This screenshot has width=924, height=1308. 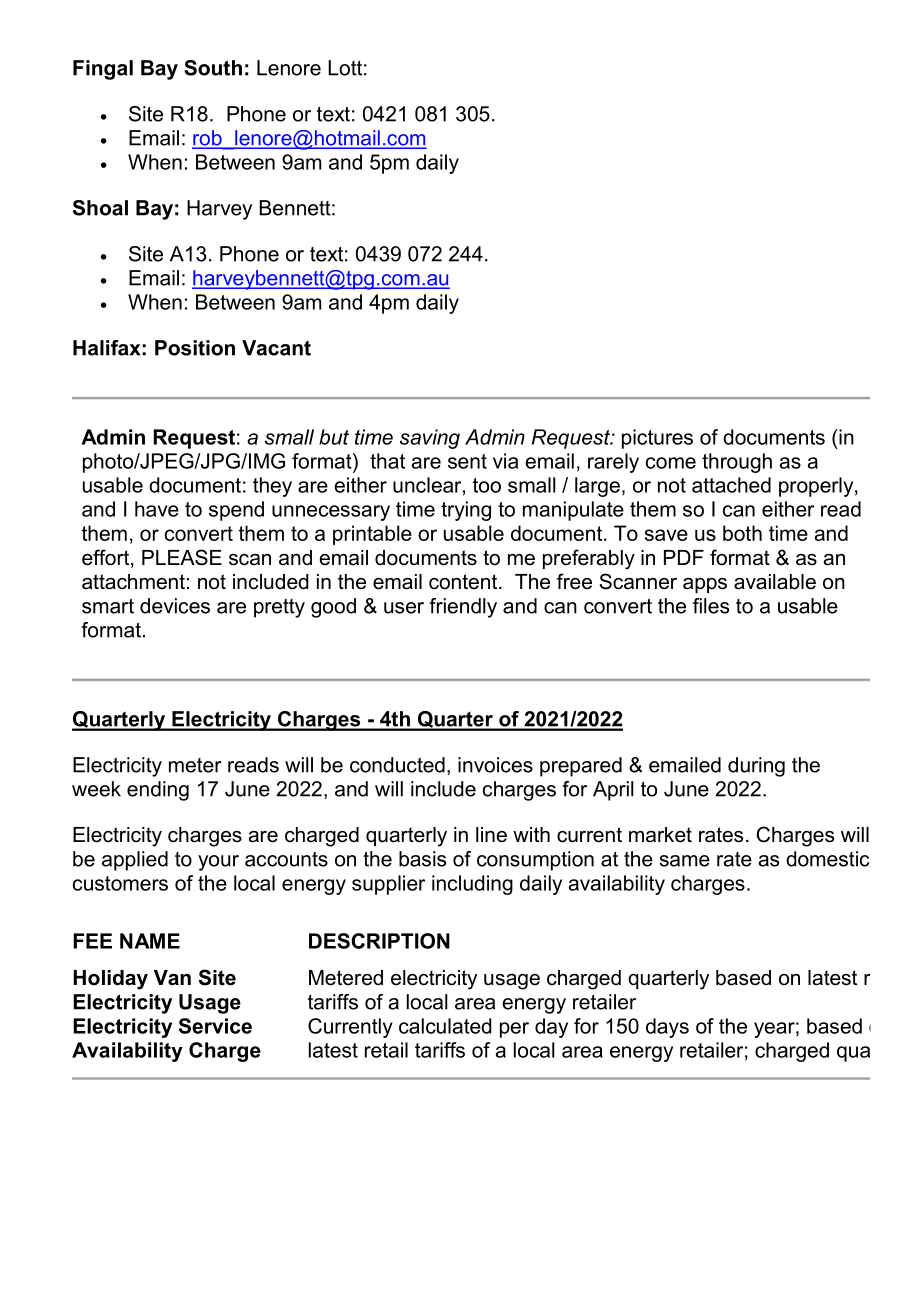 What do you see at coordinates (158, 791) in the screenshot?
I see `ending` at bounding box center [158, 791].
